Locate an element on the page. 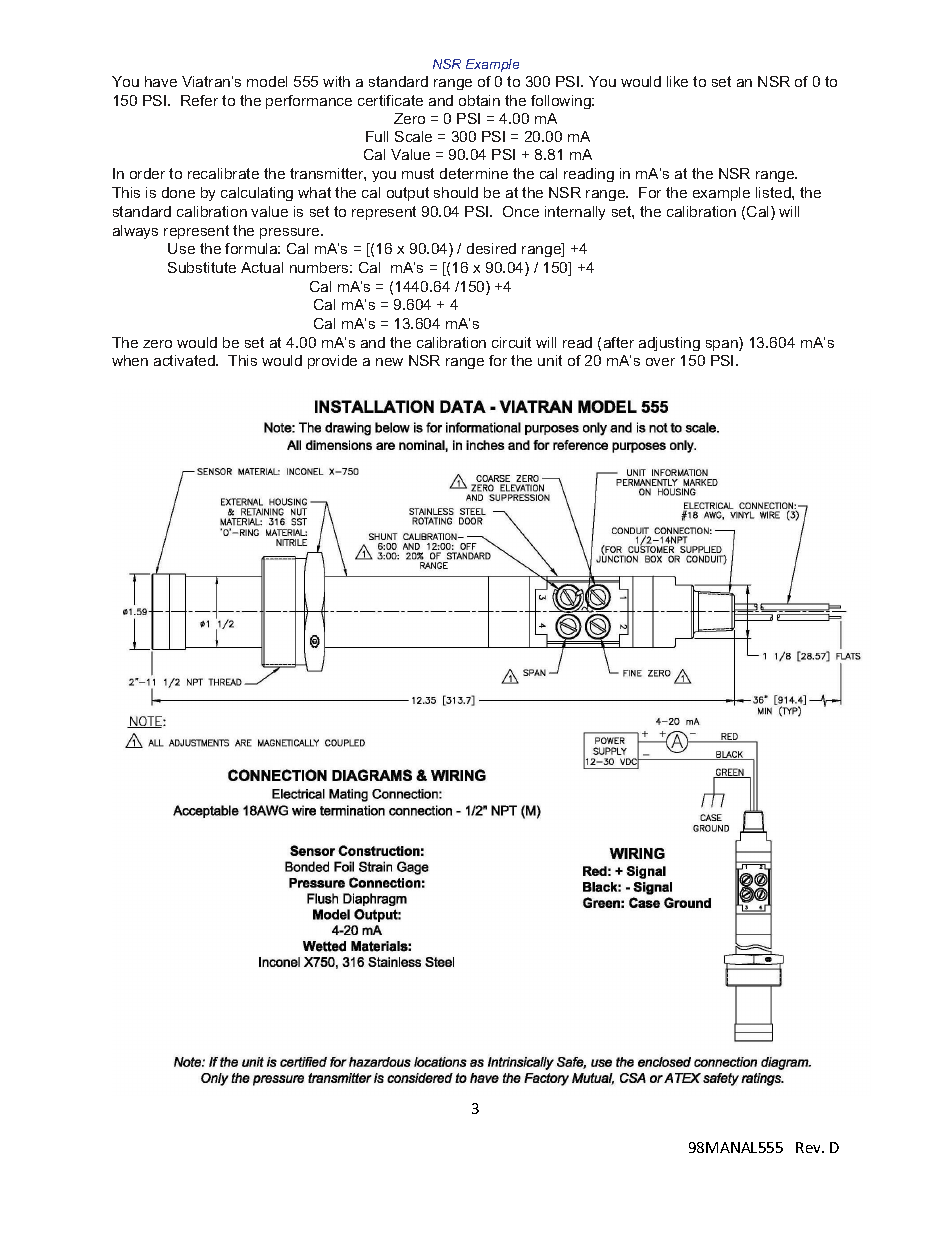 The image size is (952, 1233). new is located at coordinates (389, 362).
